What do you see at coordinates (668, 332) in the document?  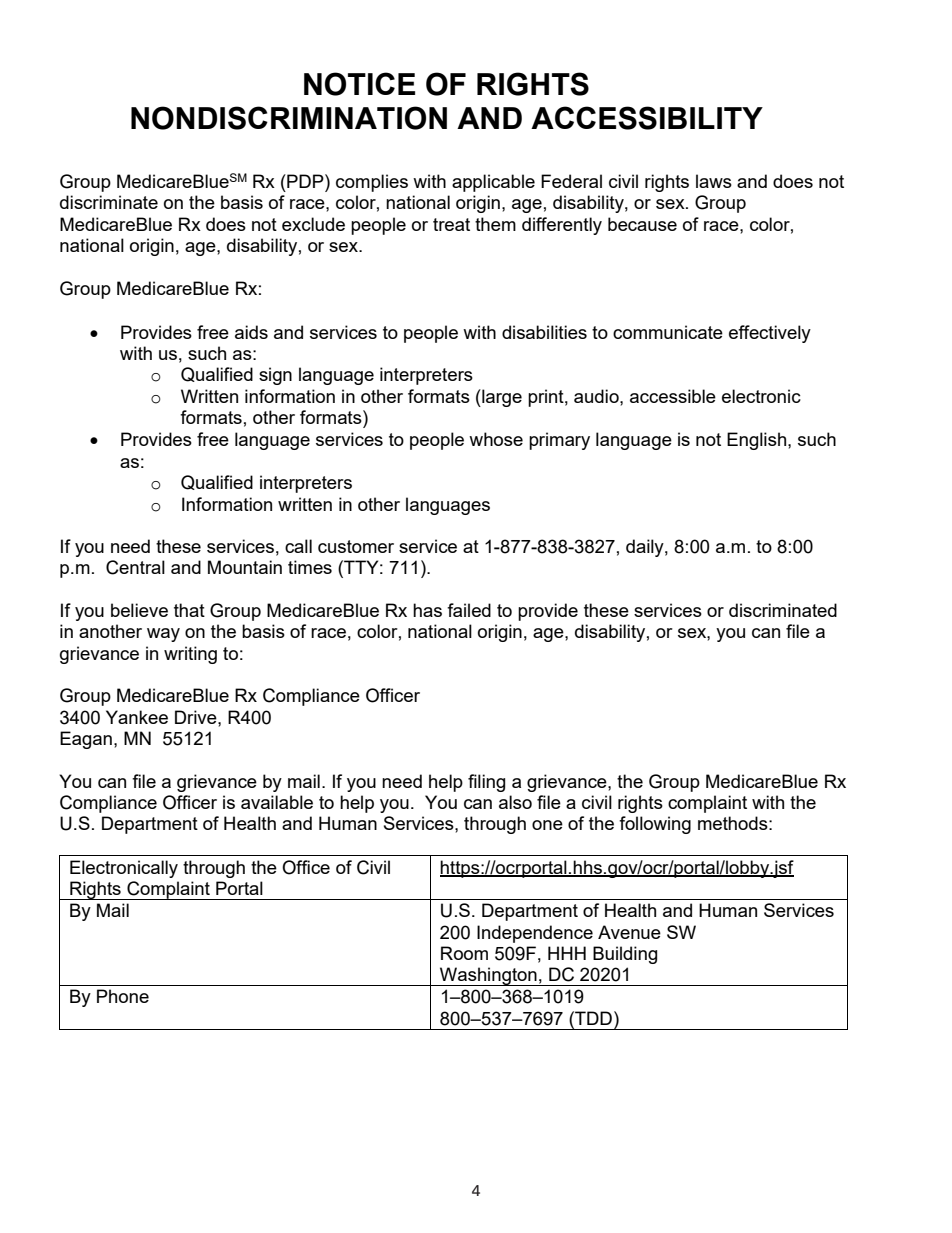 I see `communicate` at bounding box center [668, 332].
